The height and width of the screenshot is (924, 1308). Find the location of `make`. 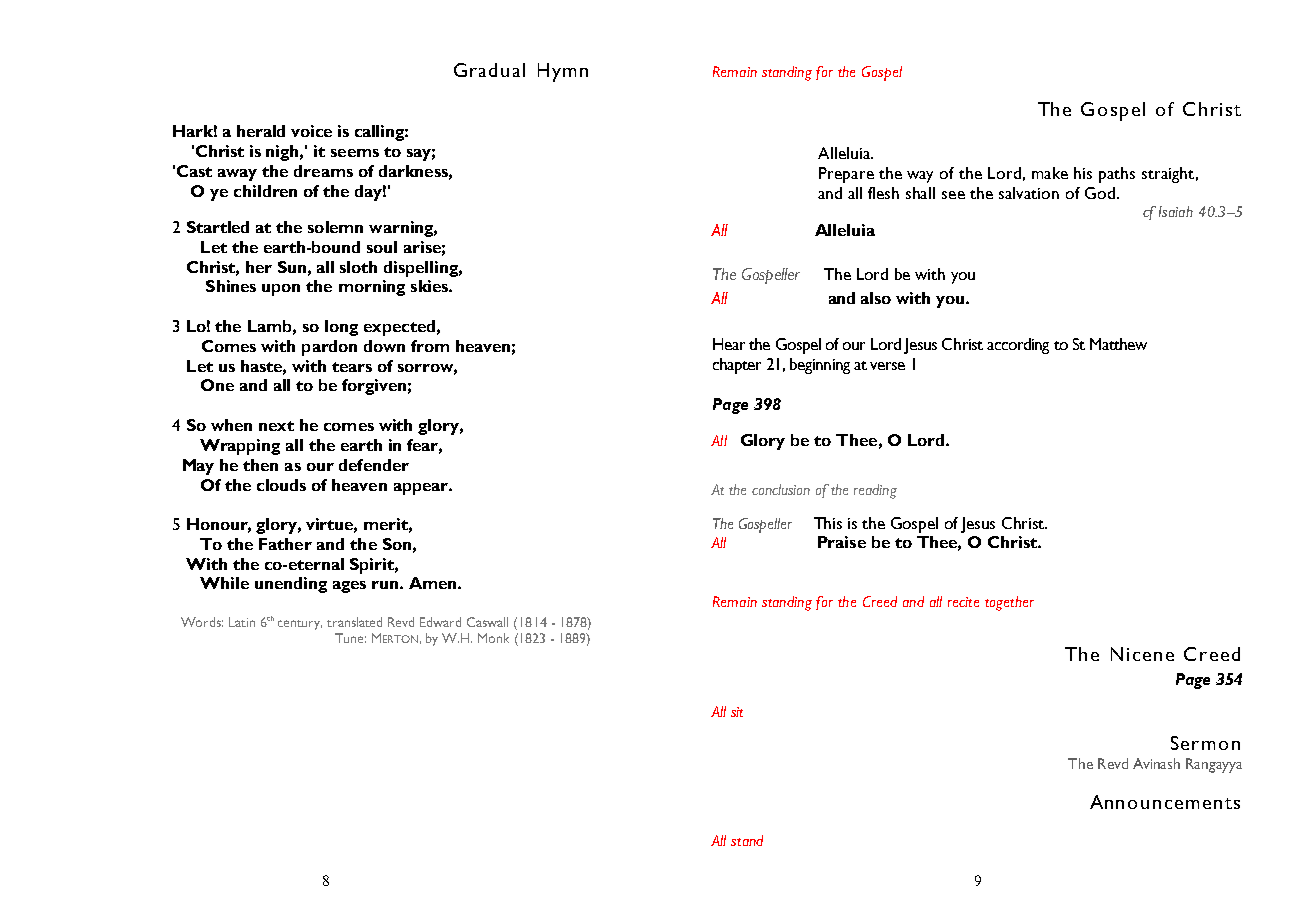

make is located at coordinates (1050, 173).
